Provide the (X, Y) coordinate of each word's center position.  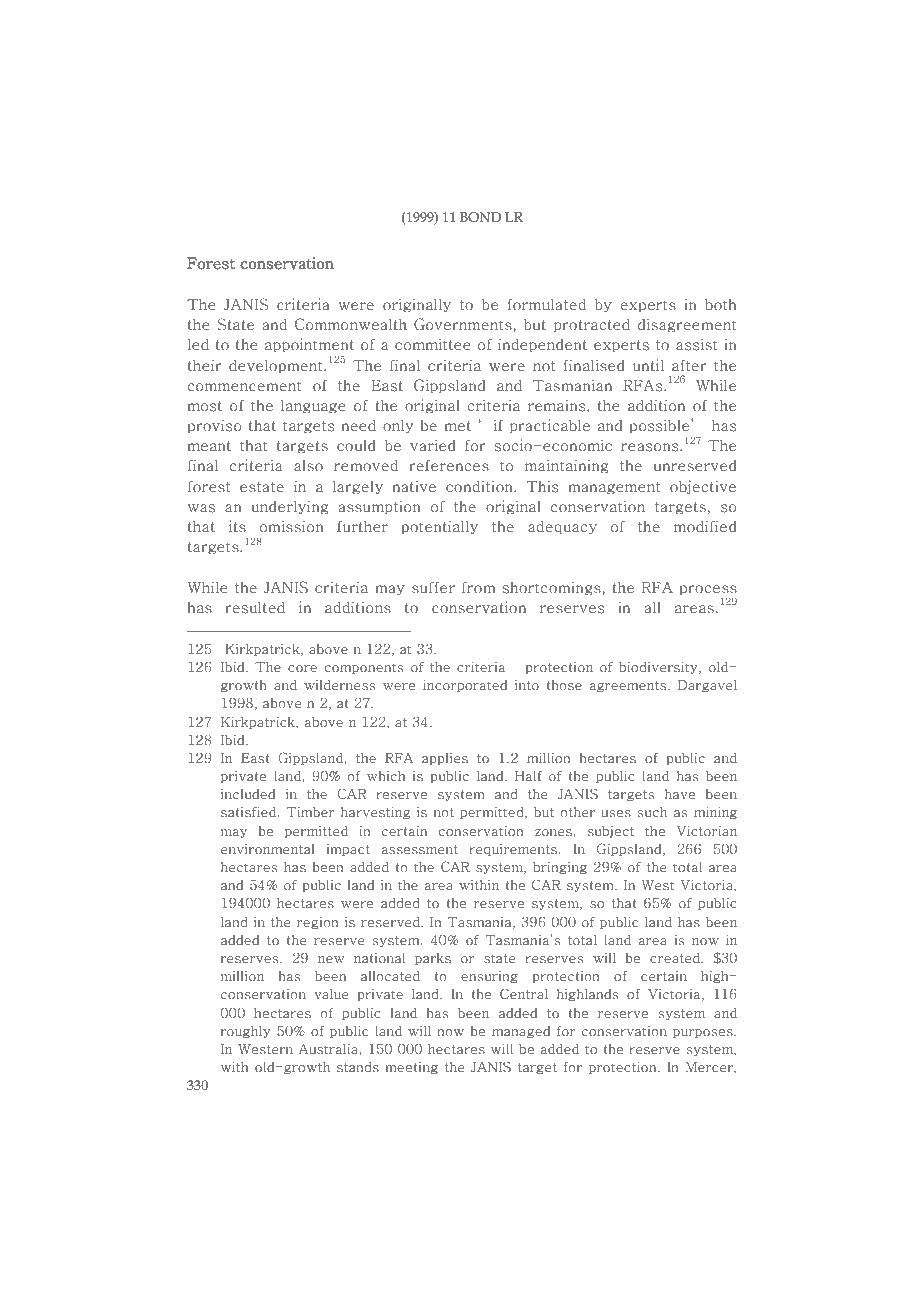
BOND (480, 217)
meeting (412, 1068)
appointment (309, 345)
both (720, 305)
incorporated (465, 685)
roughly (246, 1032)
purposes (704, 1033)
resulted (255, 608)
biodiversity (659, 667)
